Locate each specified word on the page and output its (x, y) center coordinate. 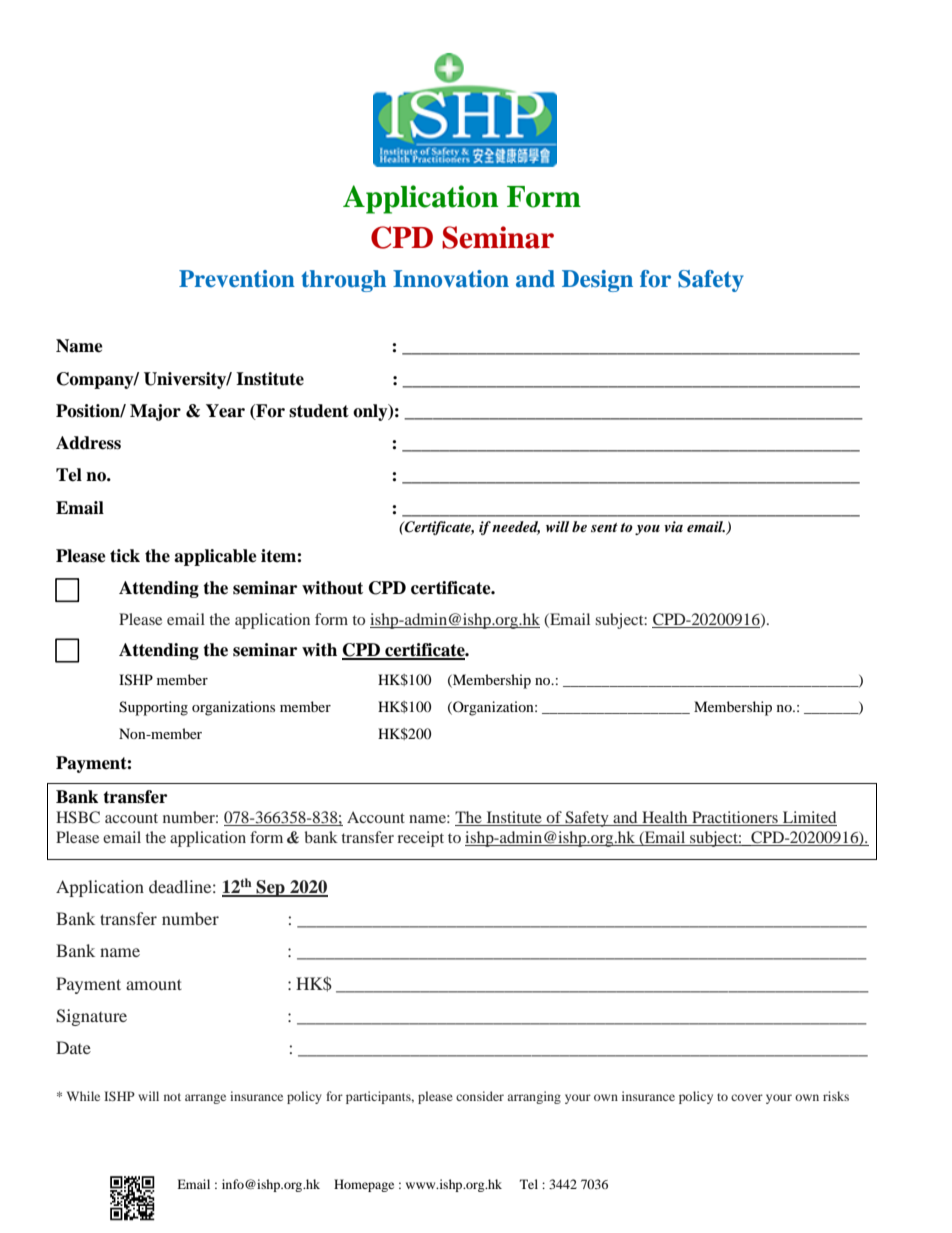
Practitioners (735, 818)
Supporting (153, 708)
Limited (809, 818)
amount (154, 984)
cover (747, 1097)
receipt (420, 839)
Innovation (451, 279)
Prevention (237, 279)
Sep (271, 888)
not (172, 1097)
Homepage (364, 1185)
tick (125, 556)
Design (597, 281)
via (673, 526)
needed (516, 528)
